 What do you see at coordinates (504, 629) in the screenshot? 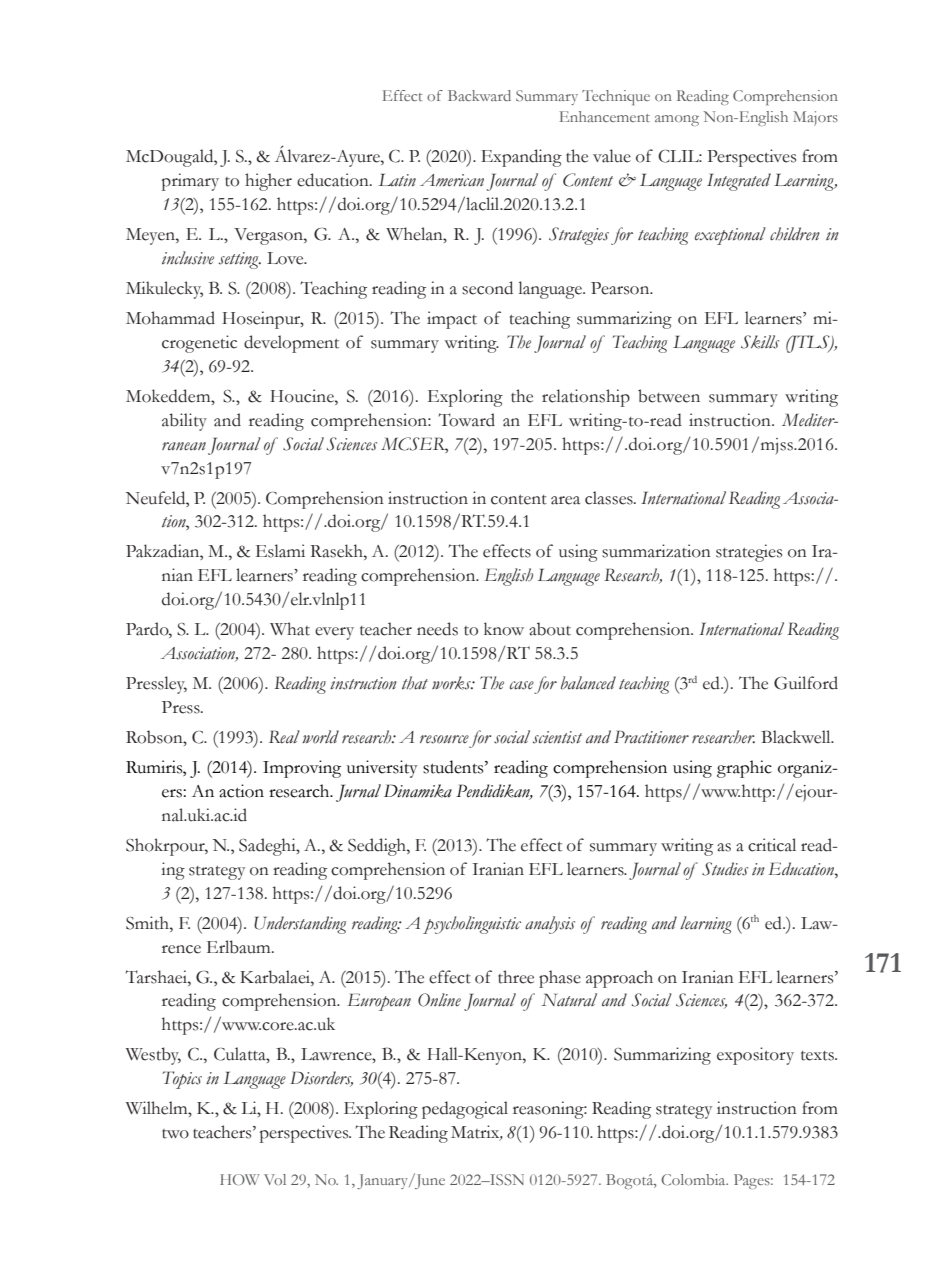
I see `know` at bounding box center [504, 629].
